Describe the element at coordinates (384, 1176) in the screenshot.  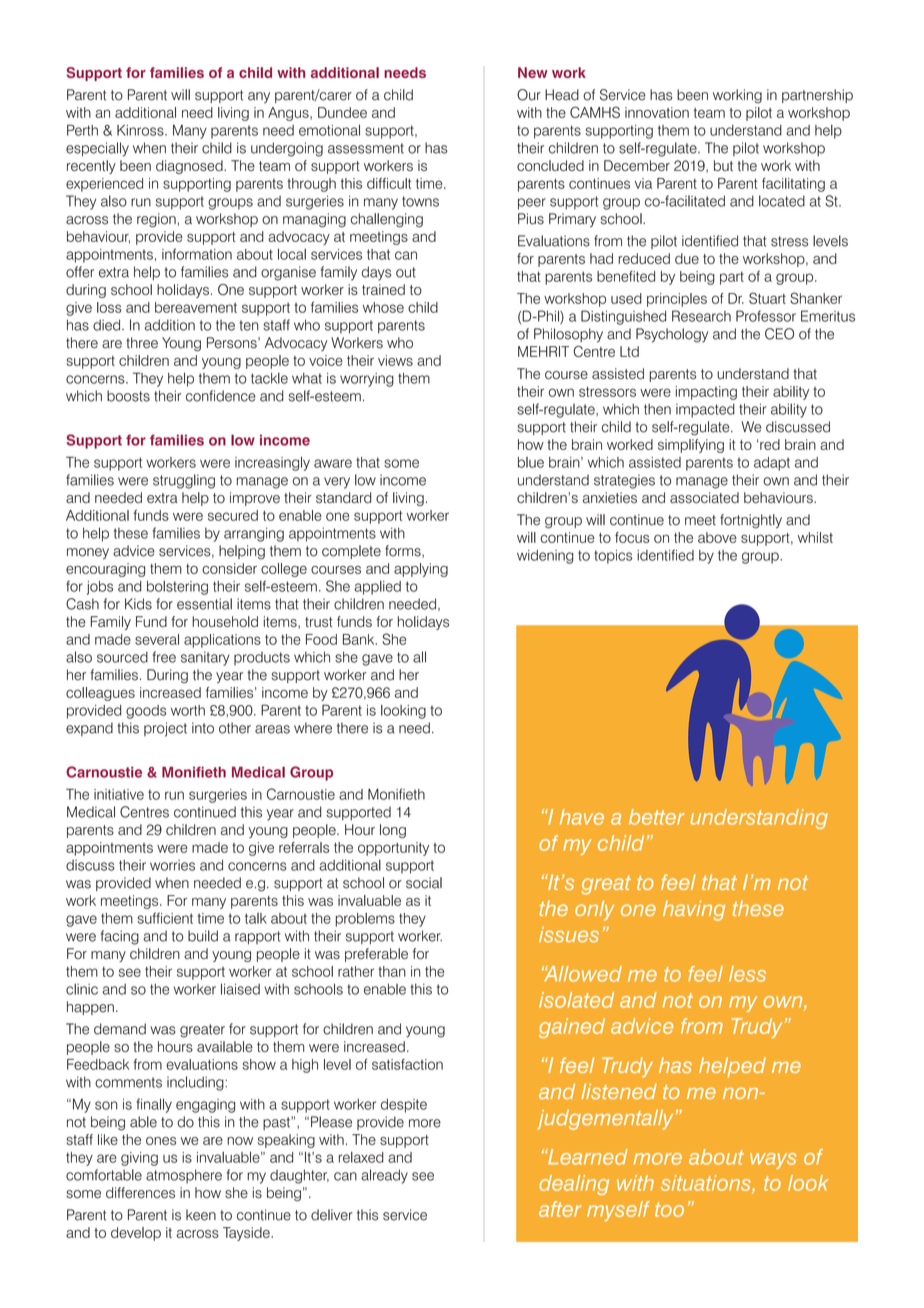
I see `already` at that location.
